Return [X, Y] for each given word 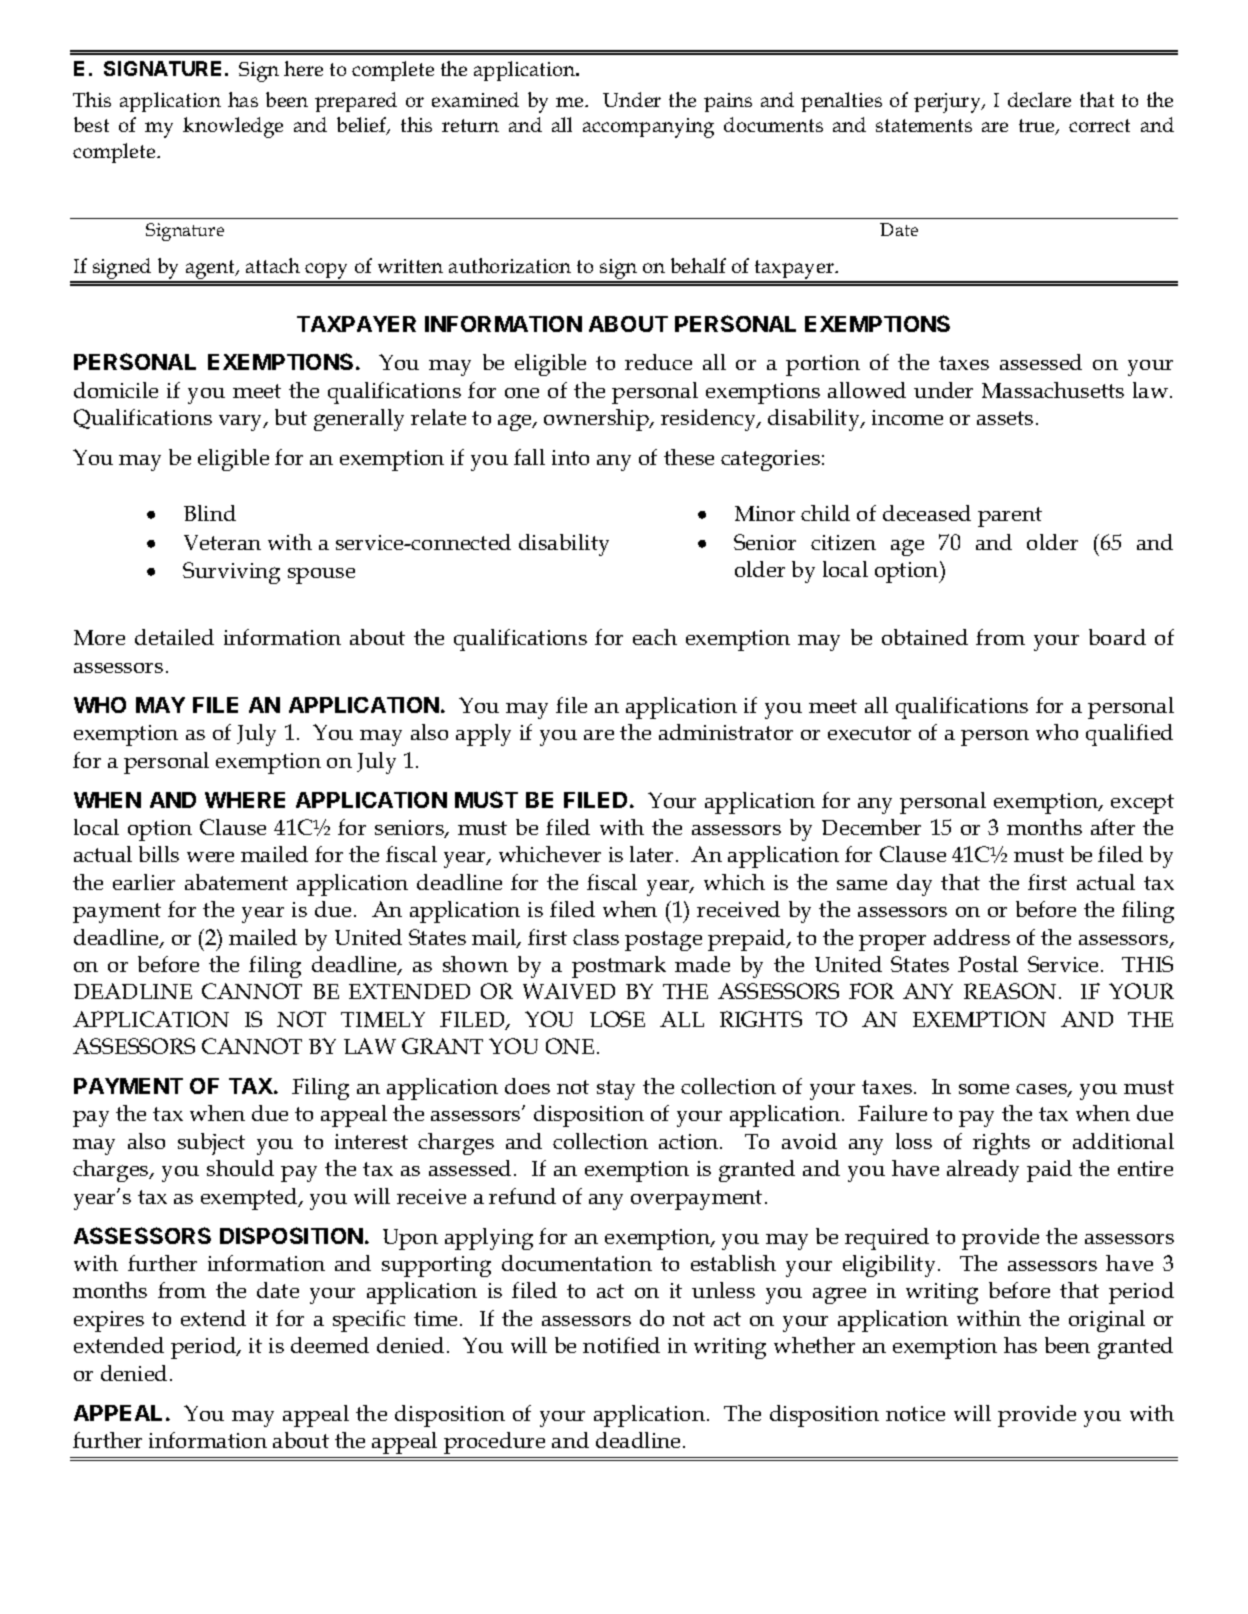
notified [621, 1345]
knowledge [233, 127]
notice [915, 1413]
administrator [726, 732]
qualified [1129, 735]
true [1038, 127]
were [210, 857]
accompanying [648, 128]
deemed [330, 1345]
